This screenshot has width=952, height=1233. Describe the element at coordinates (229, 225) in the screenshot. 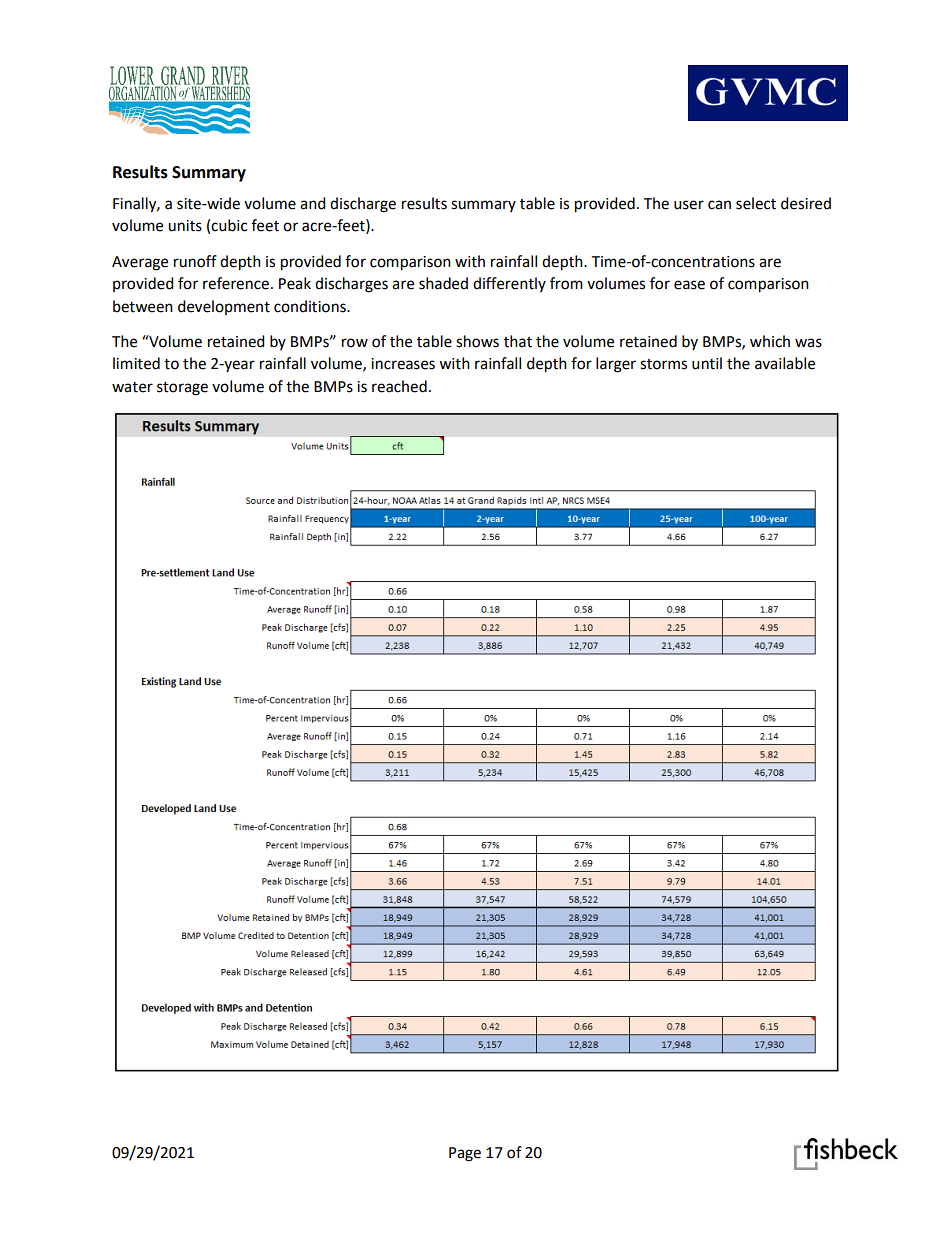

I see `cubic` at that location.
